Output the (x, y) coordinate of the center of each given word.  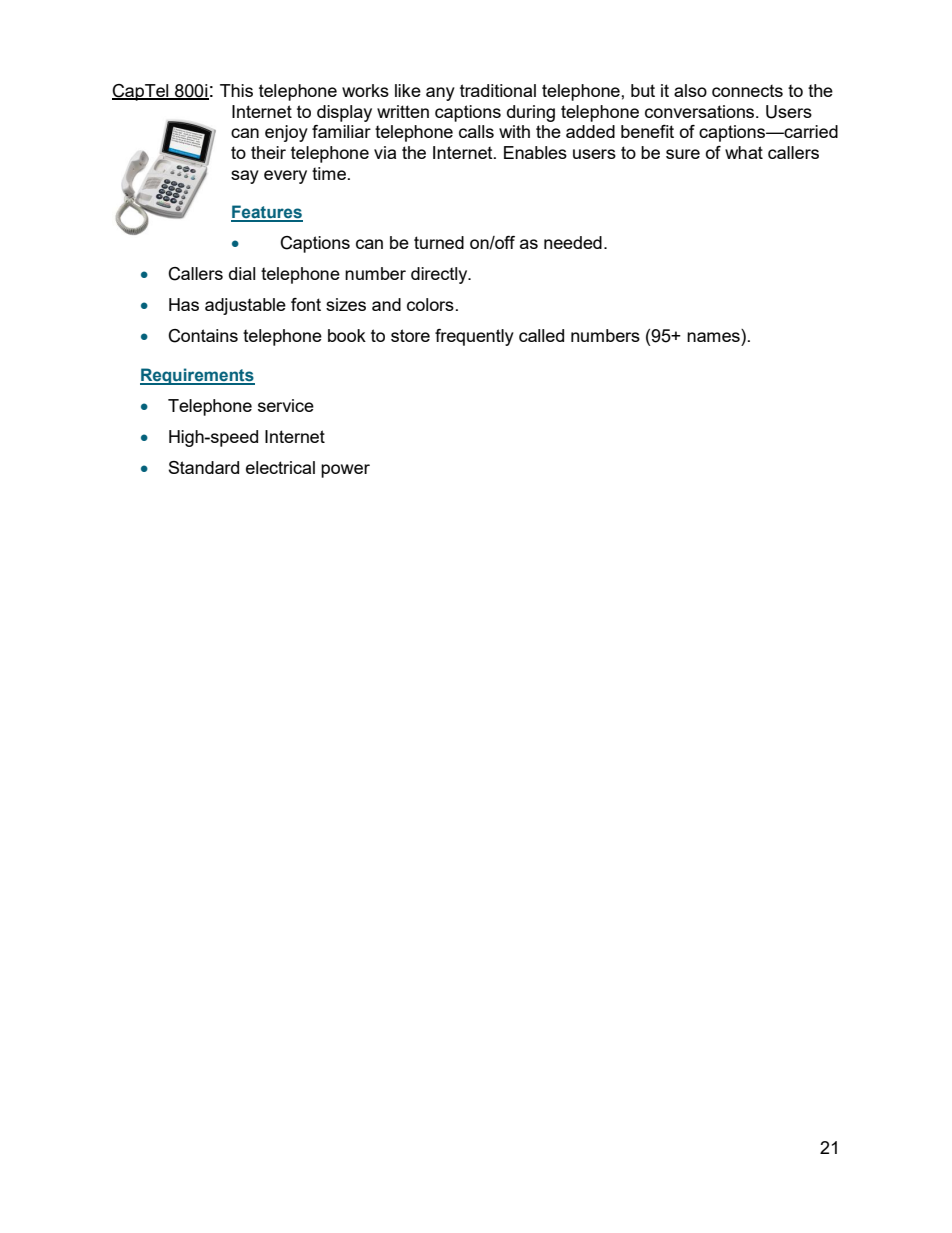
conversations (701, 111)
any (440, 94)
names (713, 337)
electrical (280, 467)
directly (440, 275)
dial (242, 273)
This (236, 90)
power (345, 471)
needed (573, 242)
